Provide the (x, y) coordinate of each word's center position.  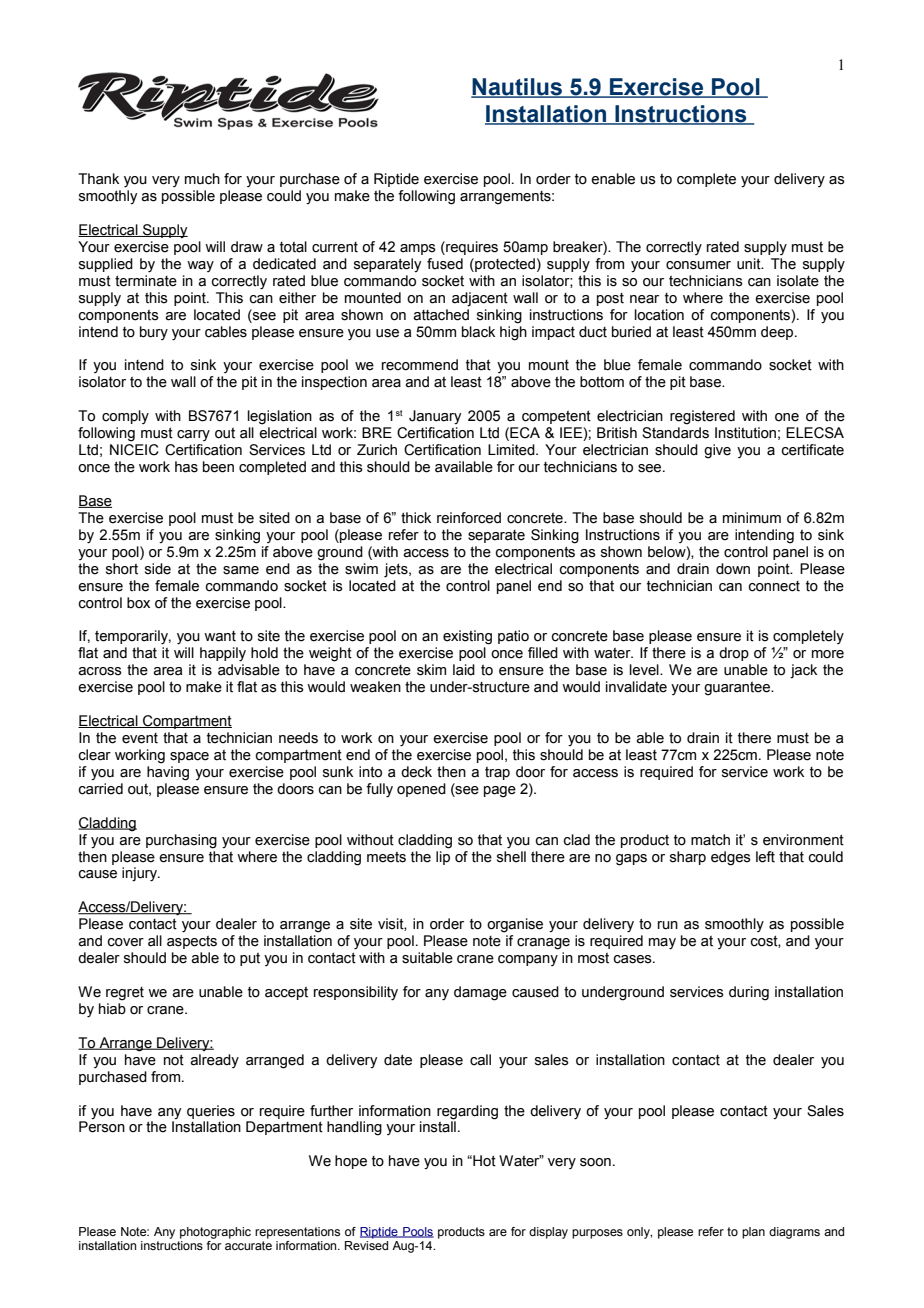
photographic (215, 1233)
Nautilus (518, 88)
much (202, 179)
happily (223, 654)
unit (750, 264)
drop (734, 654)
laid (464, 670)
